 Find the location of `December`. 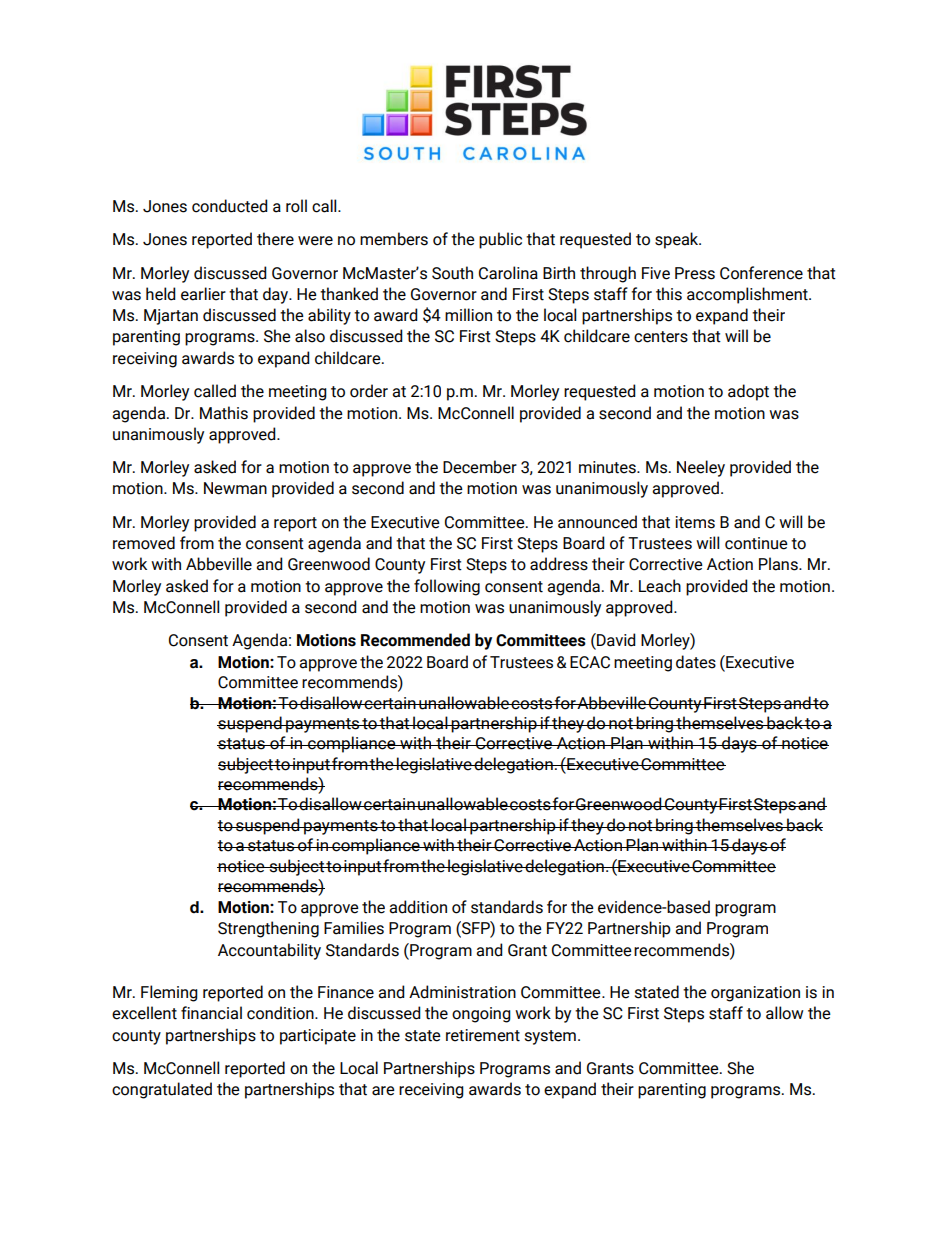

December is located at coordinates (480, 467).
